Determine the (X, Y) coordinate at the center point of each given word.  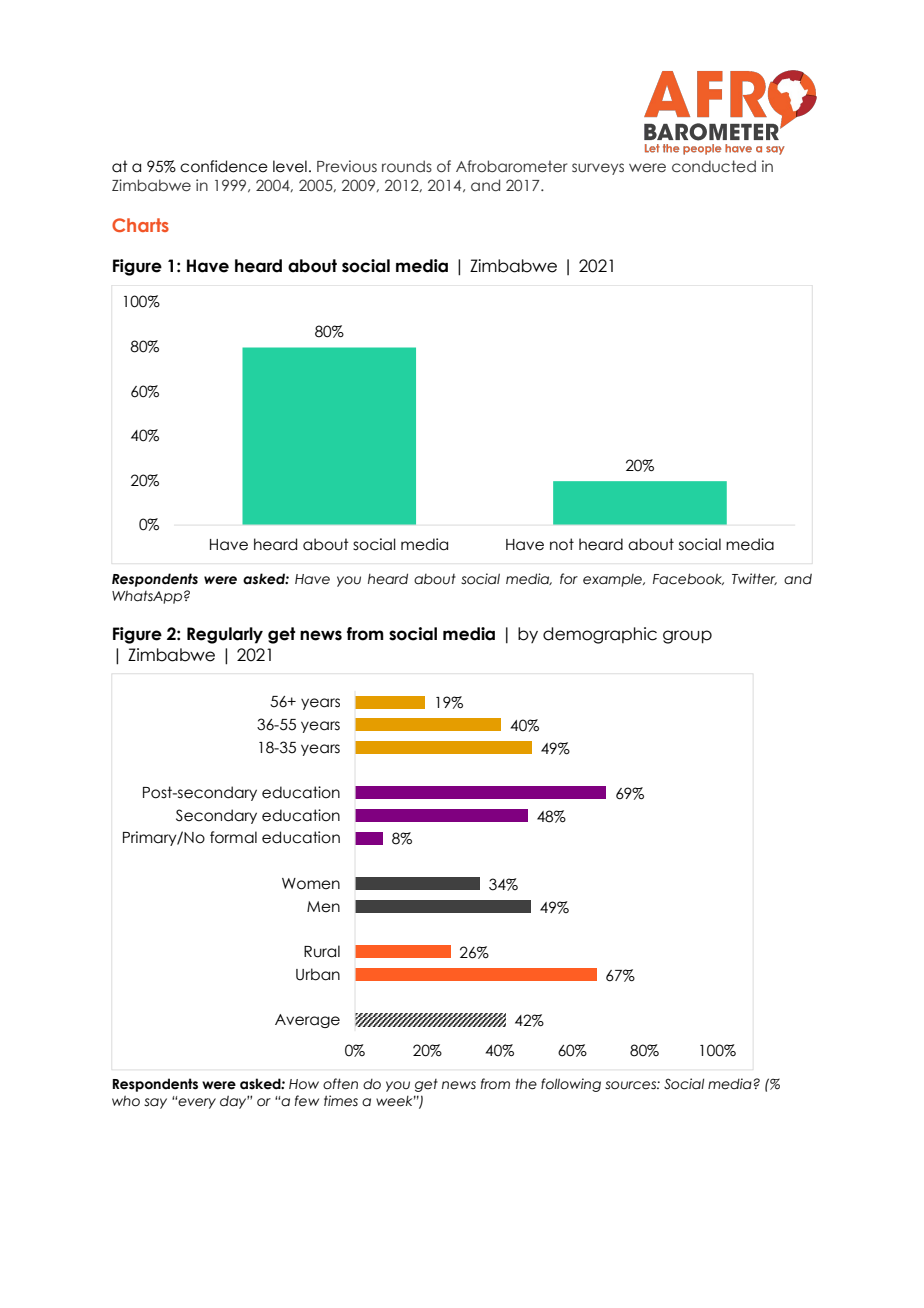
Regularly (225, 635)
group (687, 637)
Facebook (688, 579)
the (526, 1084)
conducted (714, 166)
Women (311, 884)
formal (233, 837)
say (155, 1103)
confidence (224, 166)
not (562, 544)
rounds (407, 166)
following (571, 1085)
